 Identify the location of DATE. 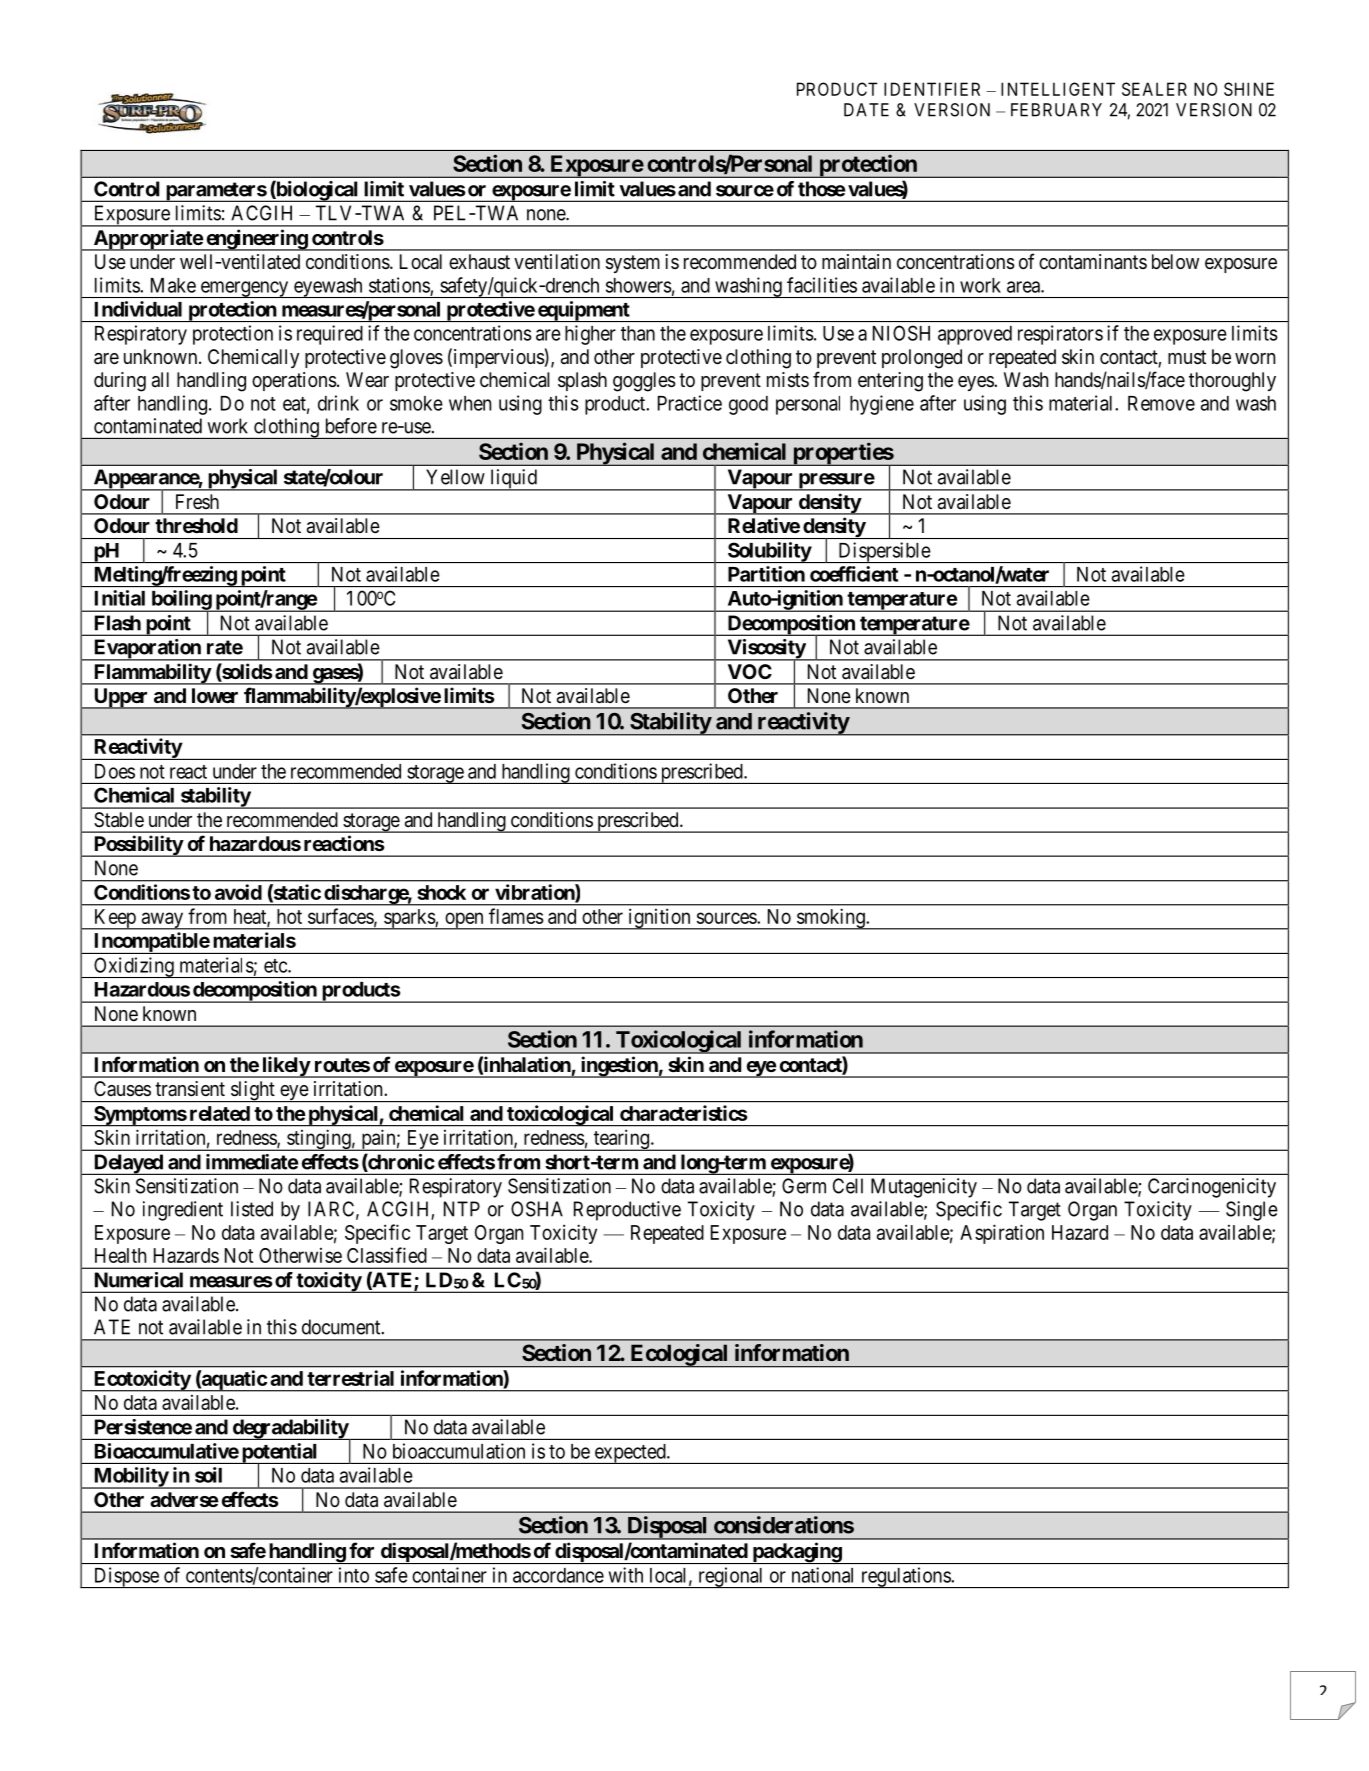
(866, 110).
